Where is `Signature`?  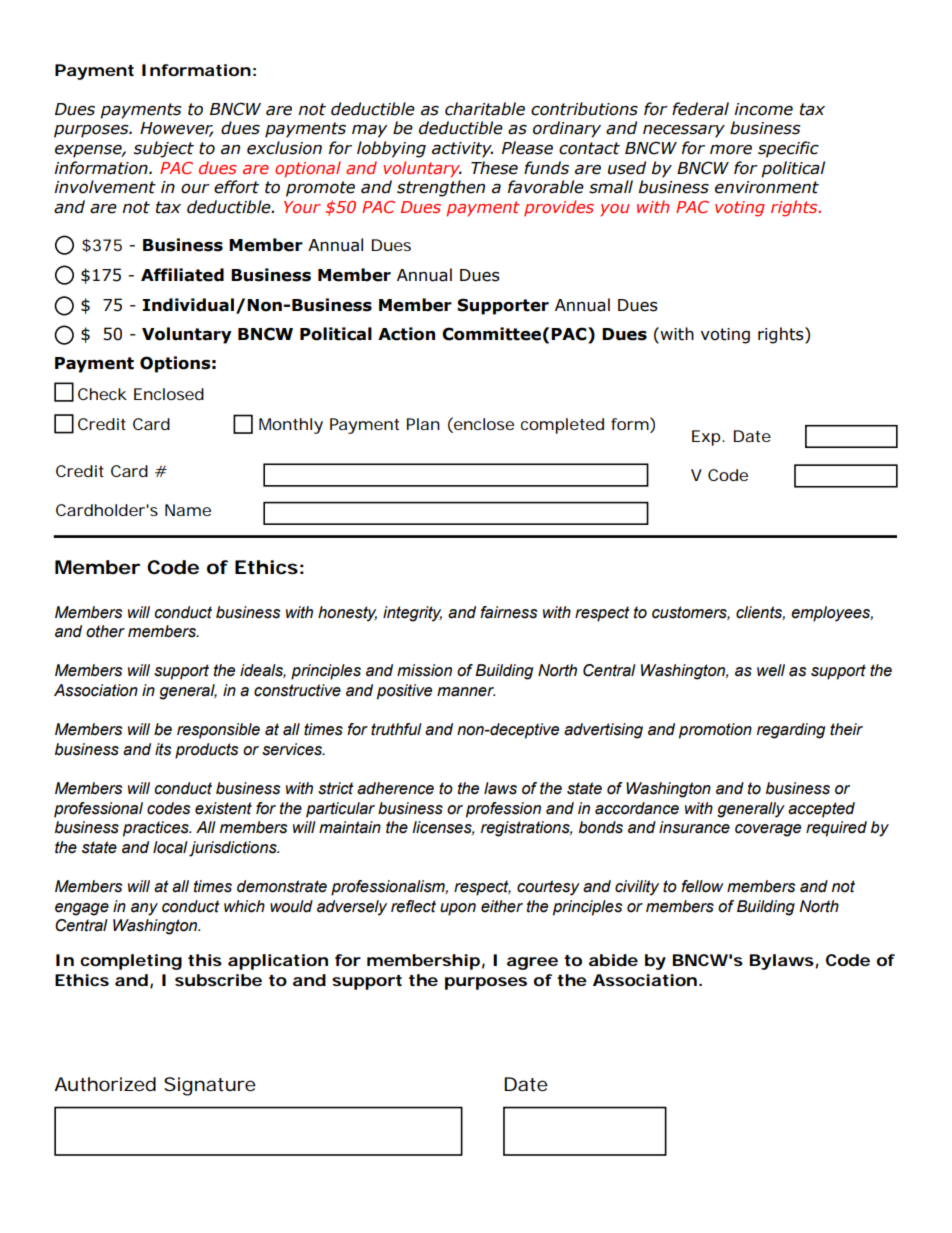
Signature is located at coordinates (210, 1086).
